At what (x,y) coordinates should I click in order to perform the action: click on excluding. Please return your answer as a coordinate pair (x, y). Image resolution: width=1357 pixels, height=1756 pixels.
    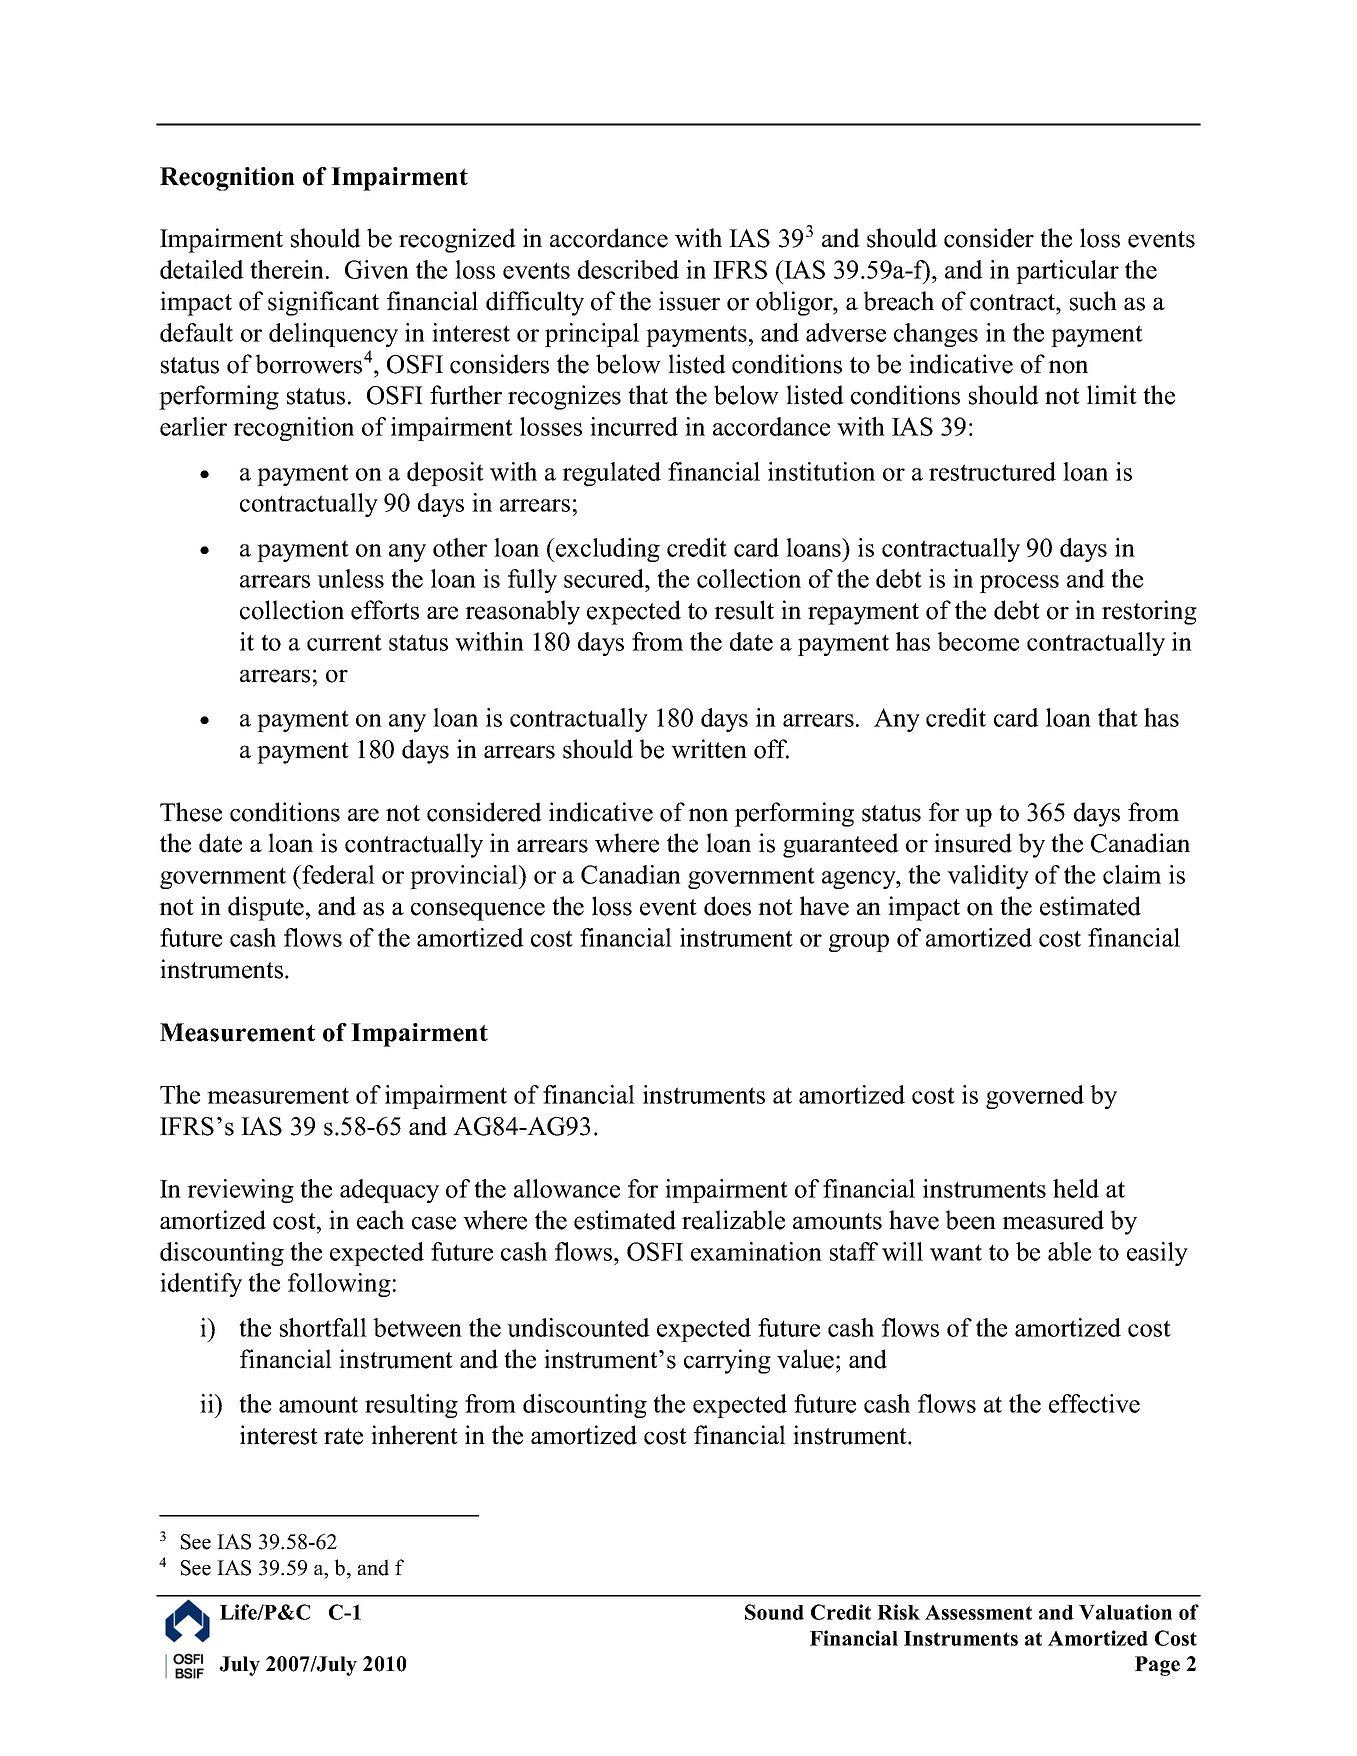
    Looking at the image, I should click on (607, 550).
